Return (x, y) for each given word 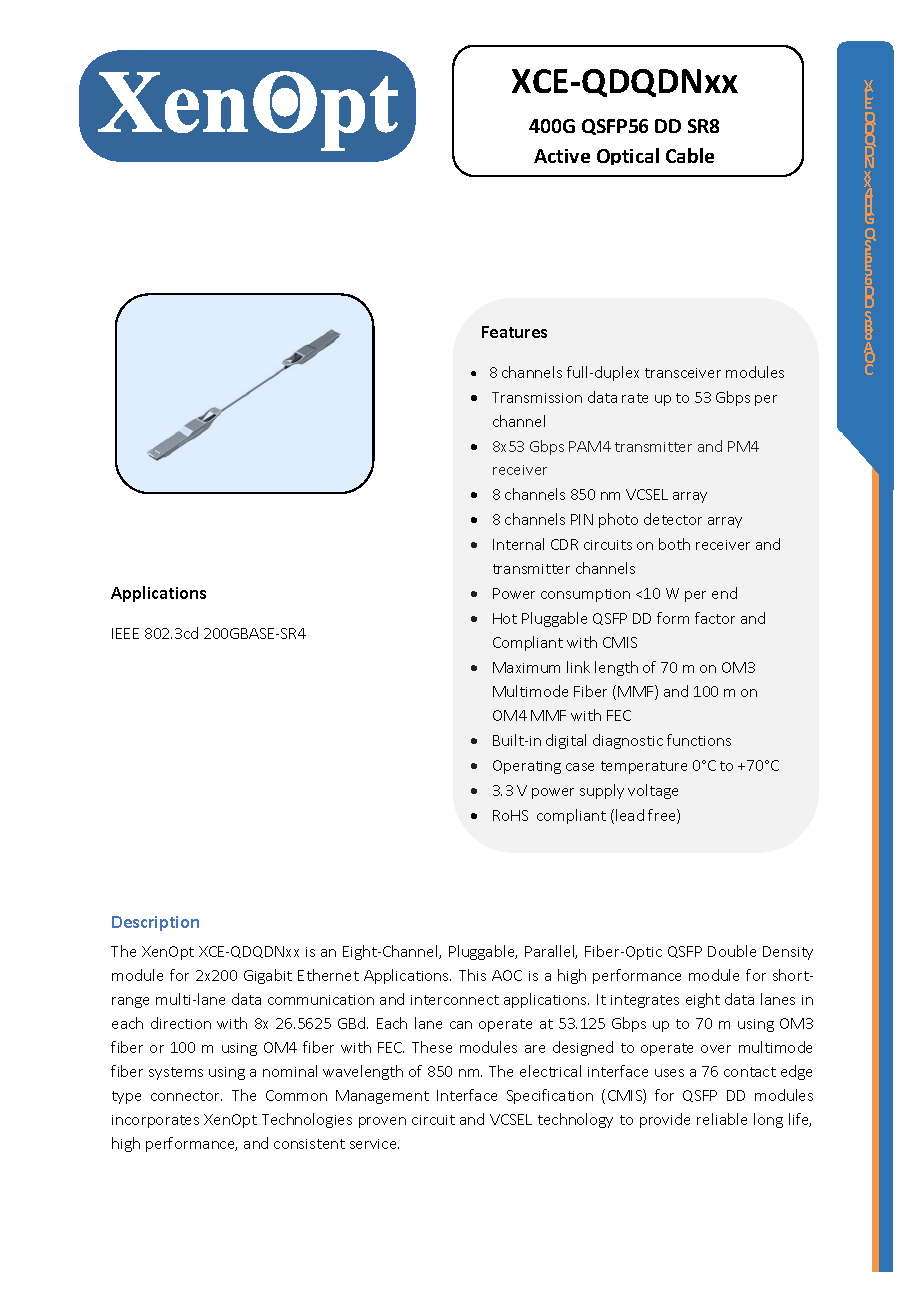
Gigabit (268, 976)
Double (732, 951)
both (674, 544)
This (472, 975)
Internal (518, 544)
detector (673, 519)
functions (699, 740)
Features (514, 332)
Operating (527, 767)
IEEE (125, 633)
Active (562, 156)
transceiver (683, 373)
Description (155, 923)
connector (186, 1096)
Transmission (537, 397)
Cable (690, 155)
